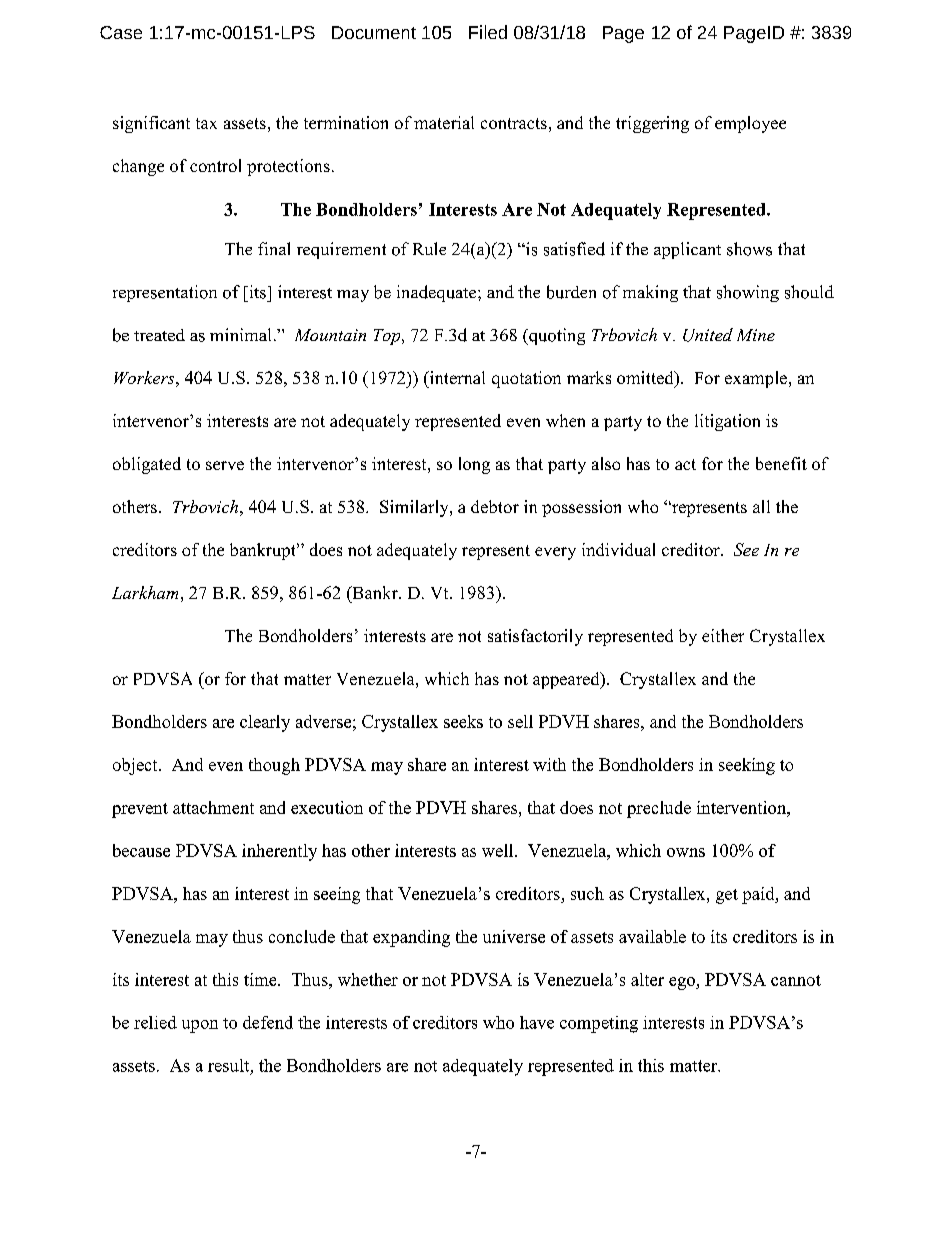  Describe the element at coordinates (206, 123) in the page. I see `tax` at that location.
